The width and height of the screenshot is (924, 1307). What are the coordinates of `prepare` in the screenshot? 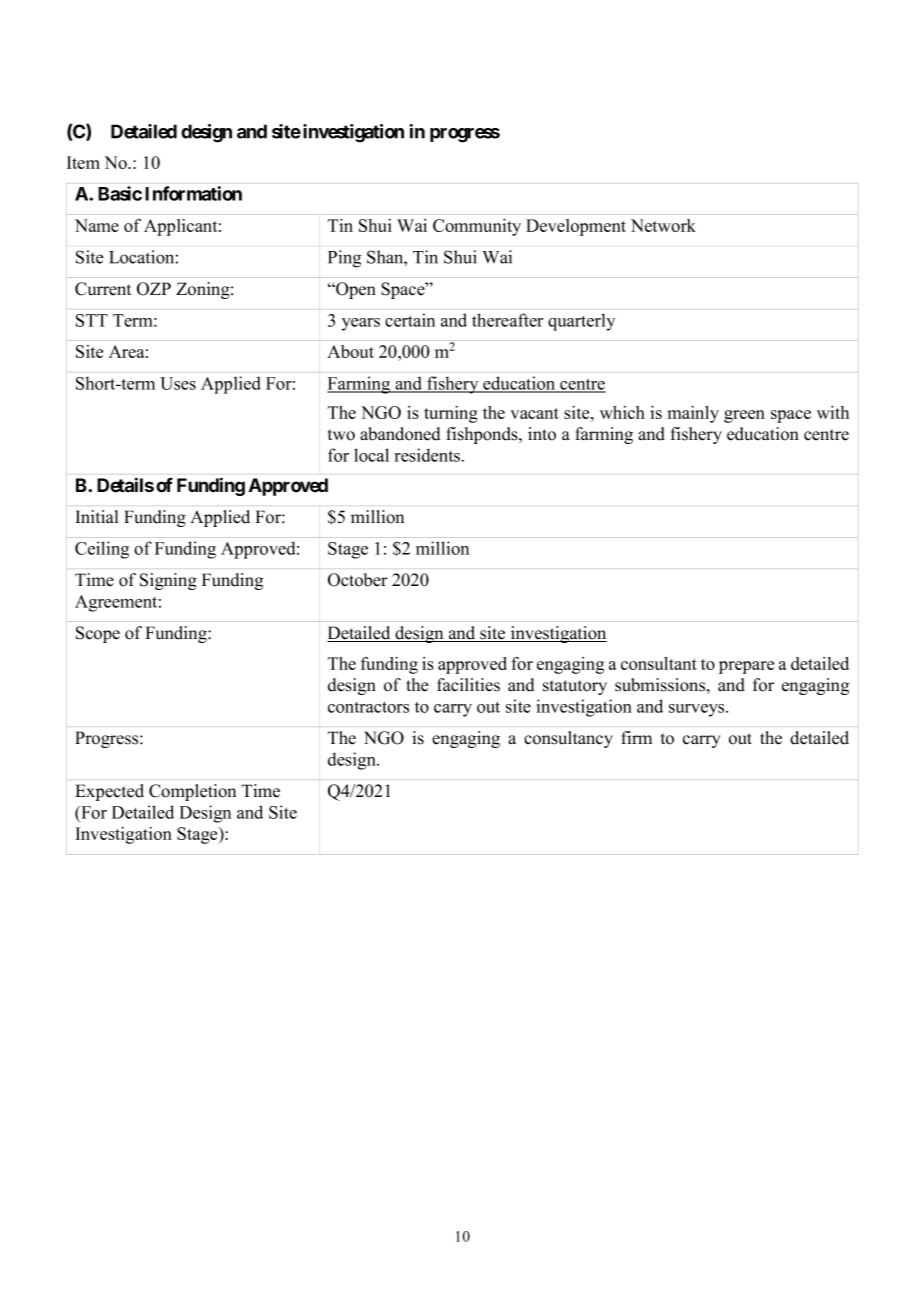 It's located at (746, 667).
